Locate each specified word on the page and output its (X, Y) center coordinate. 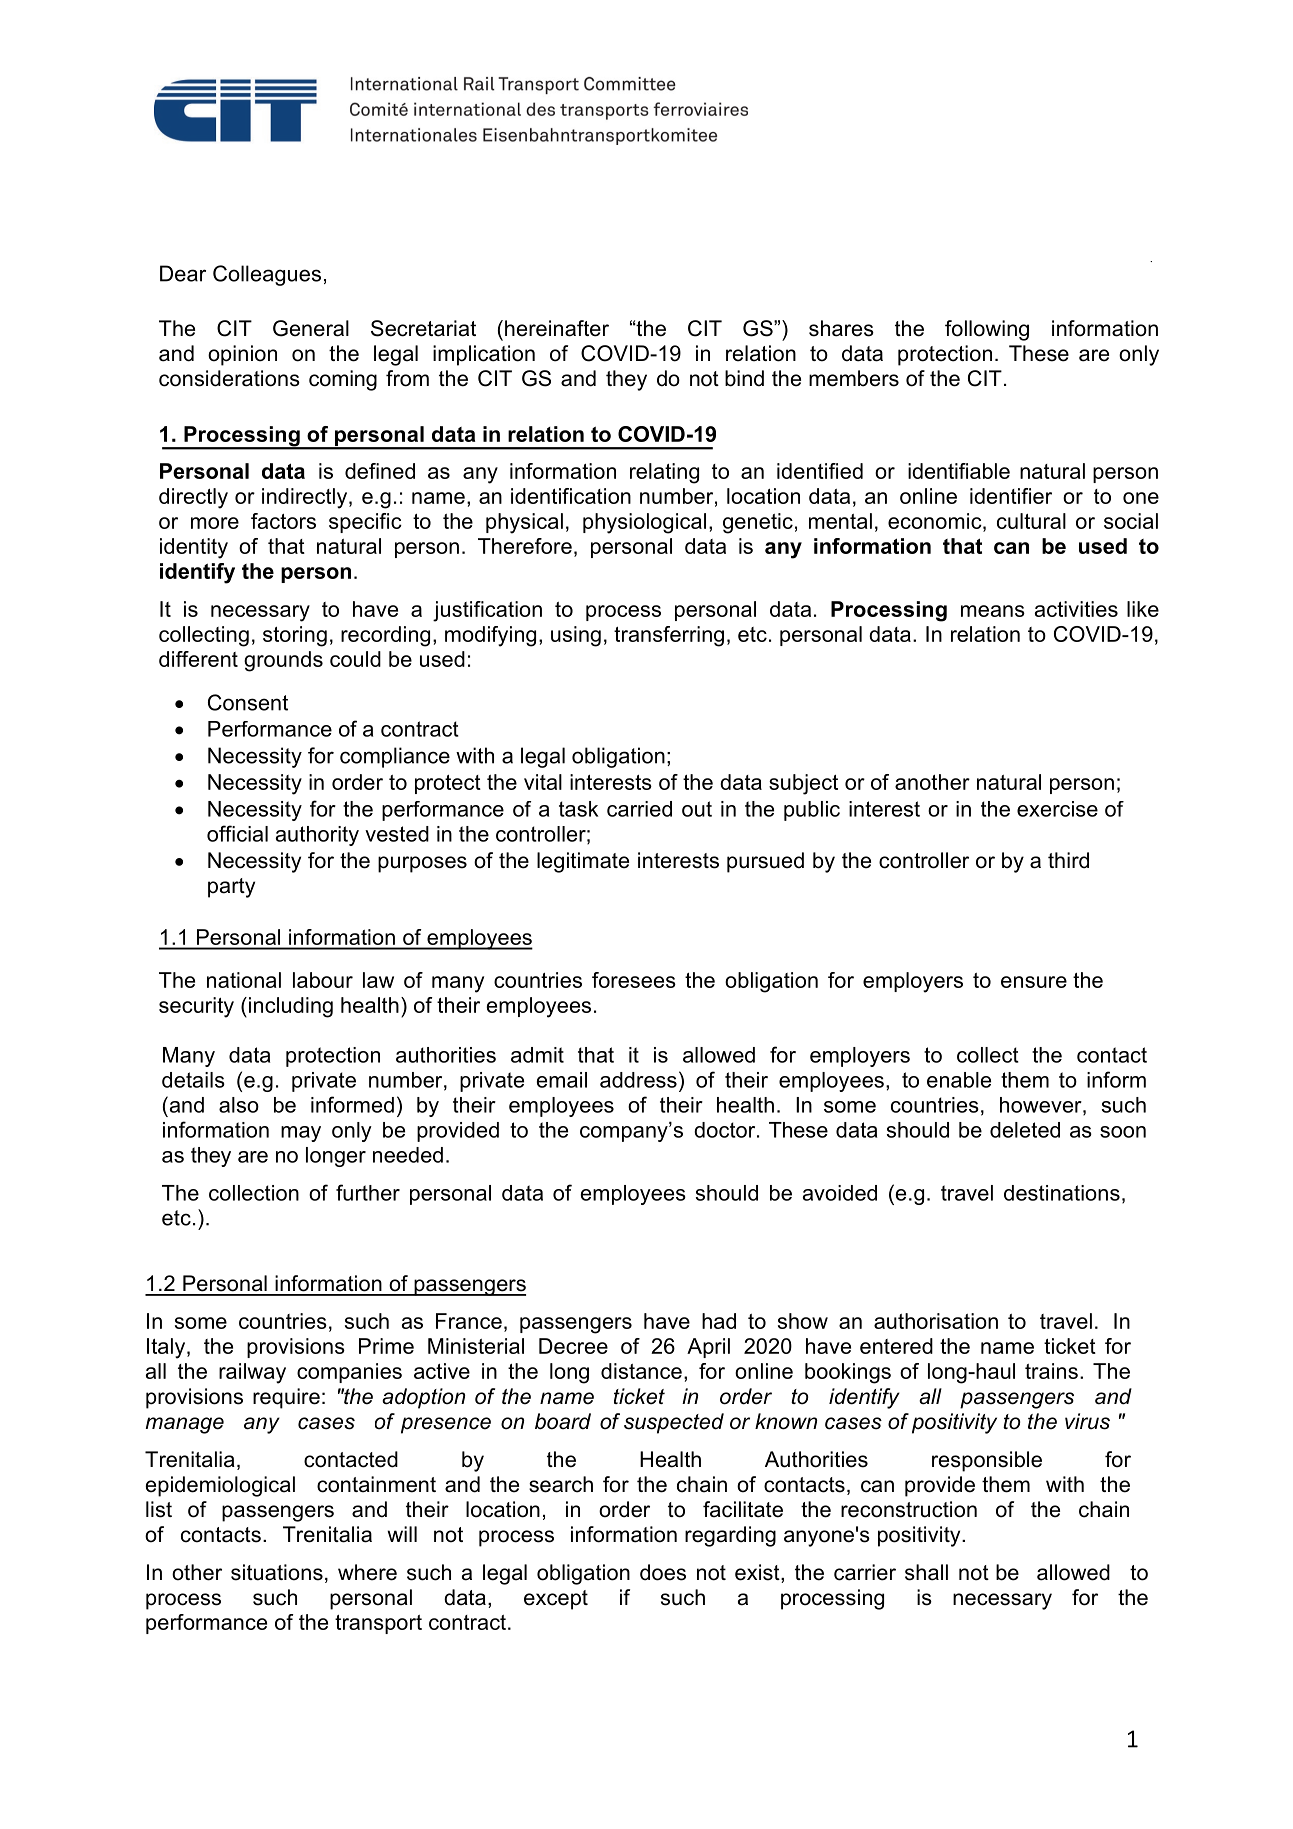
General (311, 328)
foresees (634, 980)
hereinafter (557, 328)
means (993, 611)
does (663, 1572)
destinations (1062, 1193)
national (244, 980)
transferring (669, 636)
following (987, 330)
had (719, 1321)
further (368, 1192)
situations (277, 1572)
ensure (1034, 982)
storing (295, 636)
